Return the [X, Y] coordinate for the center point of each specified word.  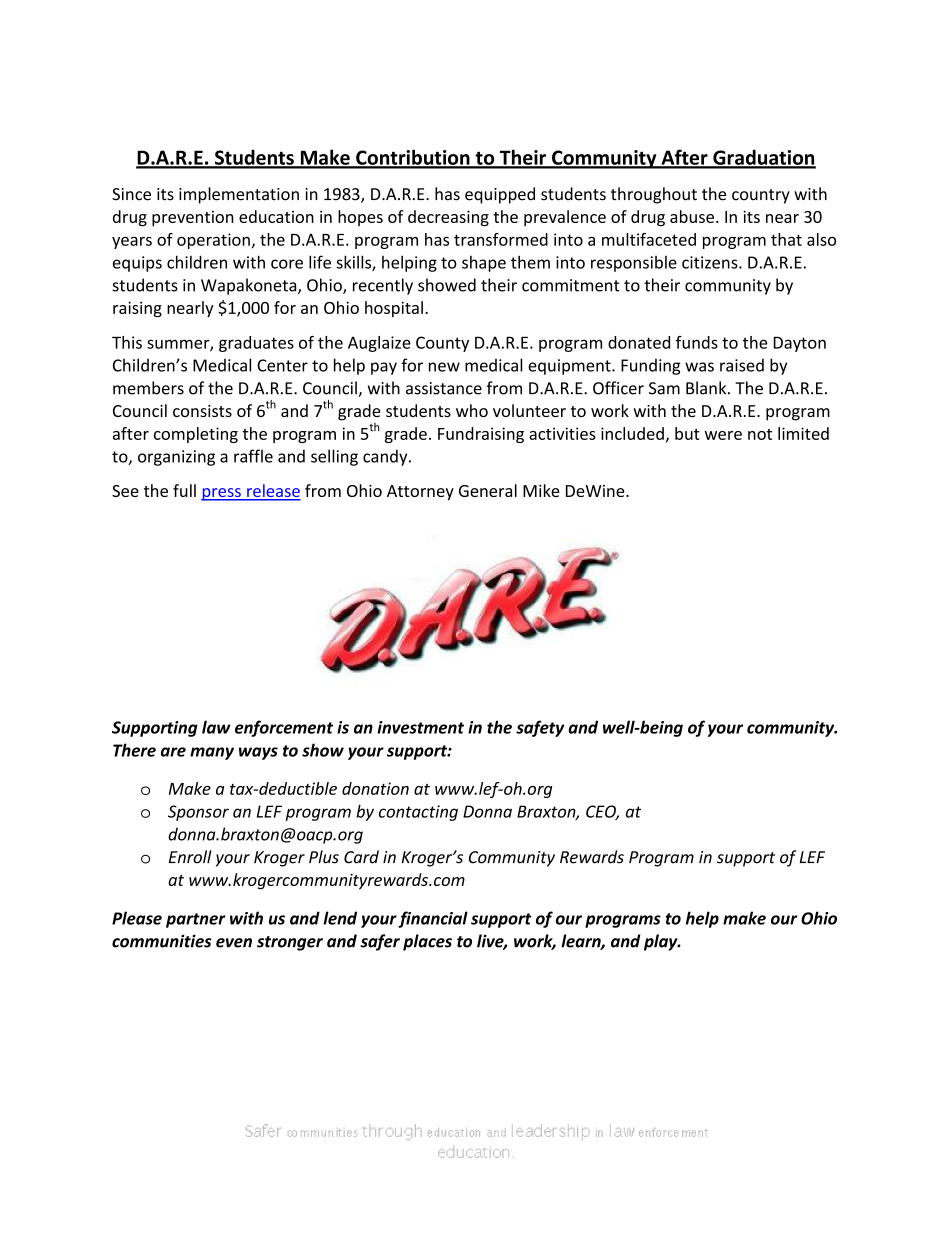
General [488, 490]
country [761, 196]
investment [420, 727]
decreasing [448, 218]
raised [742, 365]
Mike [541, 490]
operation [213, 241]
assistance [444, 388]
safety [540, 728]
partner [196, 920]
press [222, 494]
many [212, 753]
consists [202, 411]
